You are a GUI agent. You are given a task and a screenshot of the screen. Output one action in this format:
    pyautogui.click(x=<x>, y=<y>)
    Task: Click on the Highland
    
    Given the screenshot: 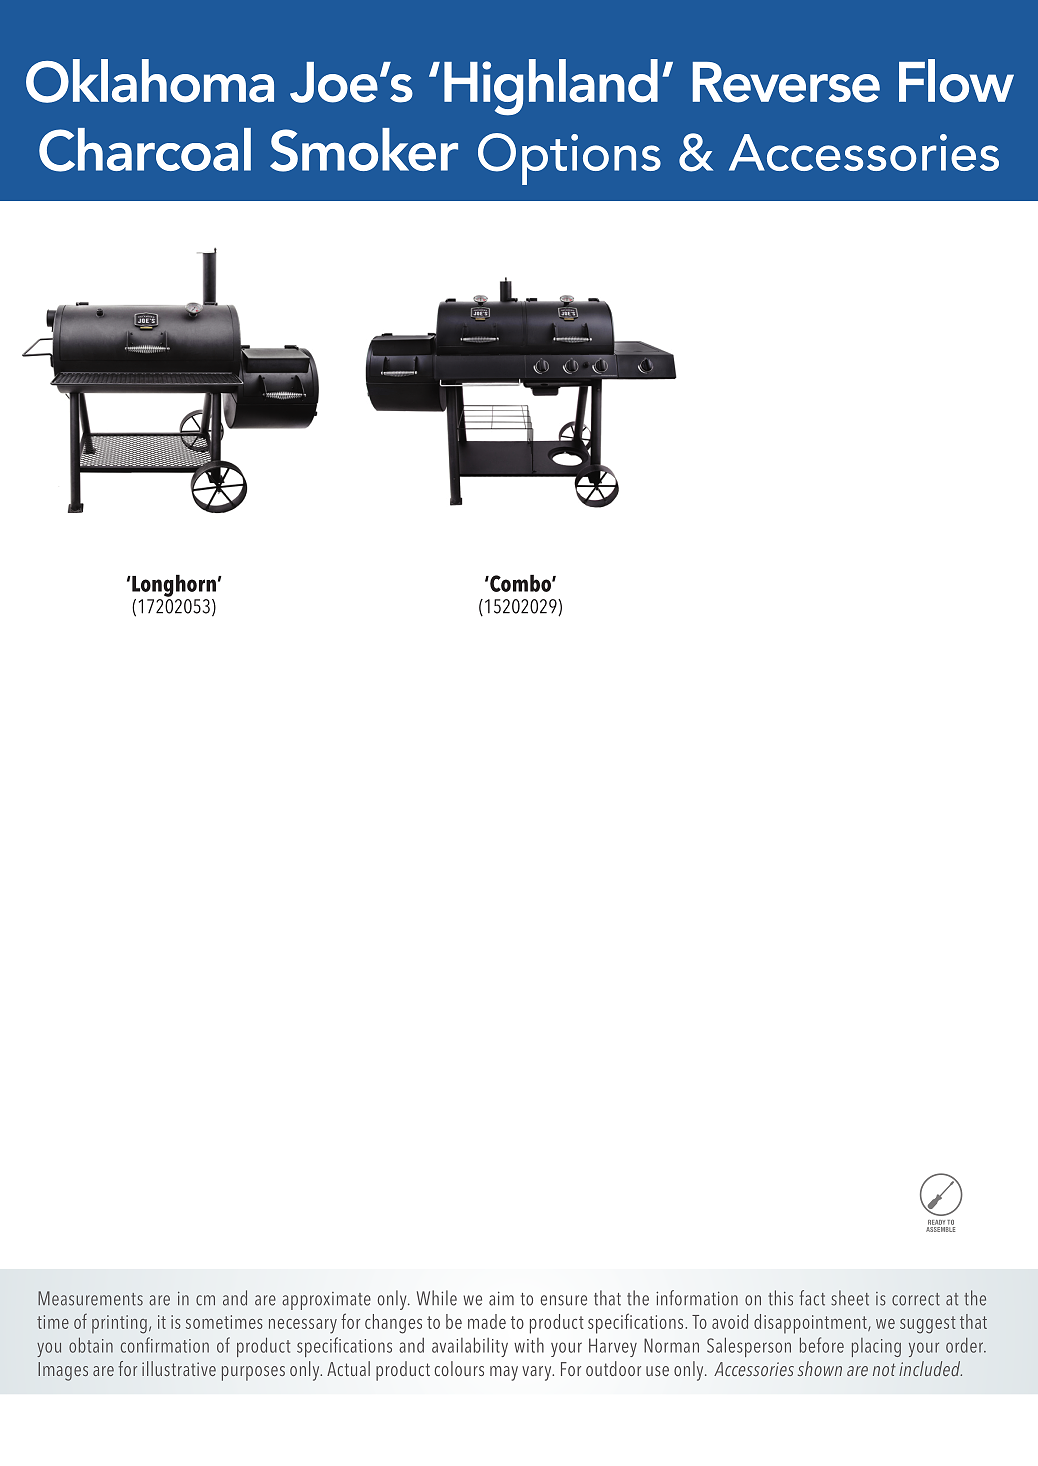 What is the action you would take?
    pyautogui.click(x=551, y=87)
